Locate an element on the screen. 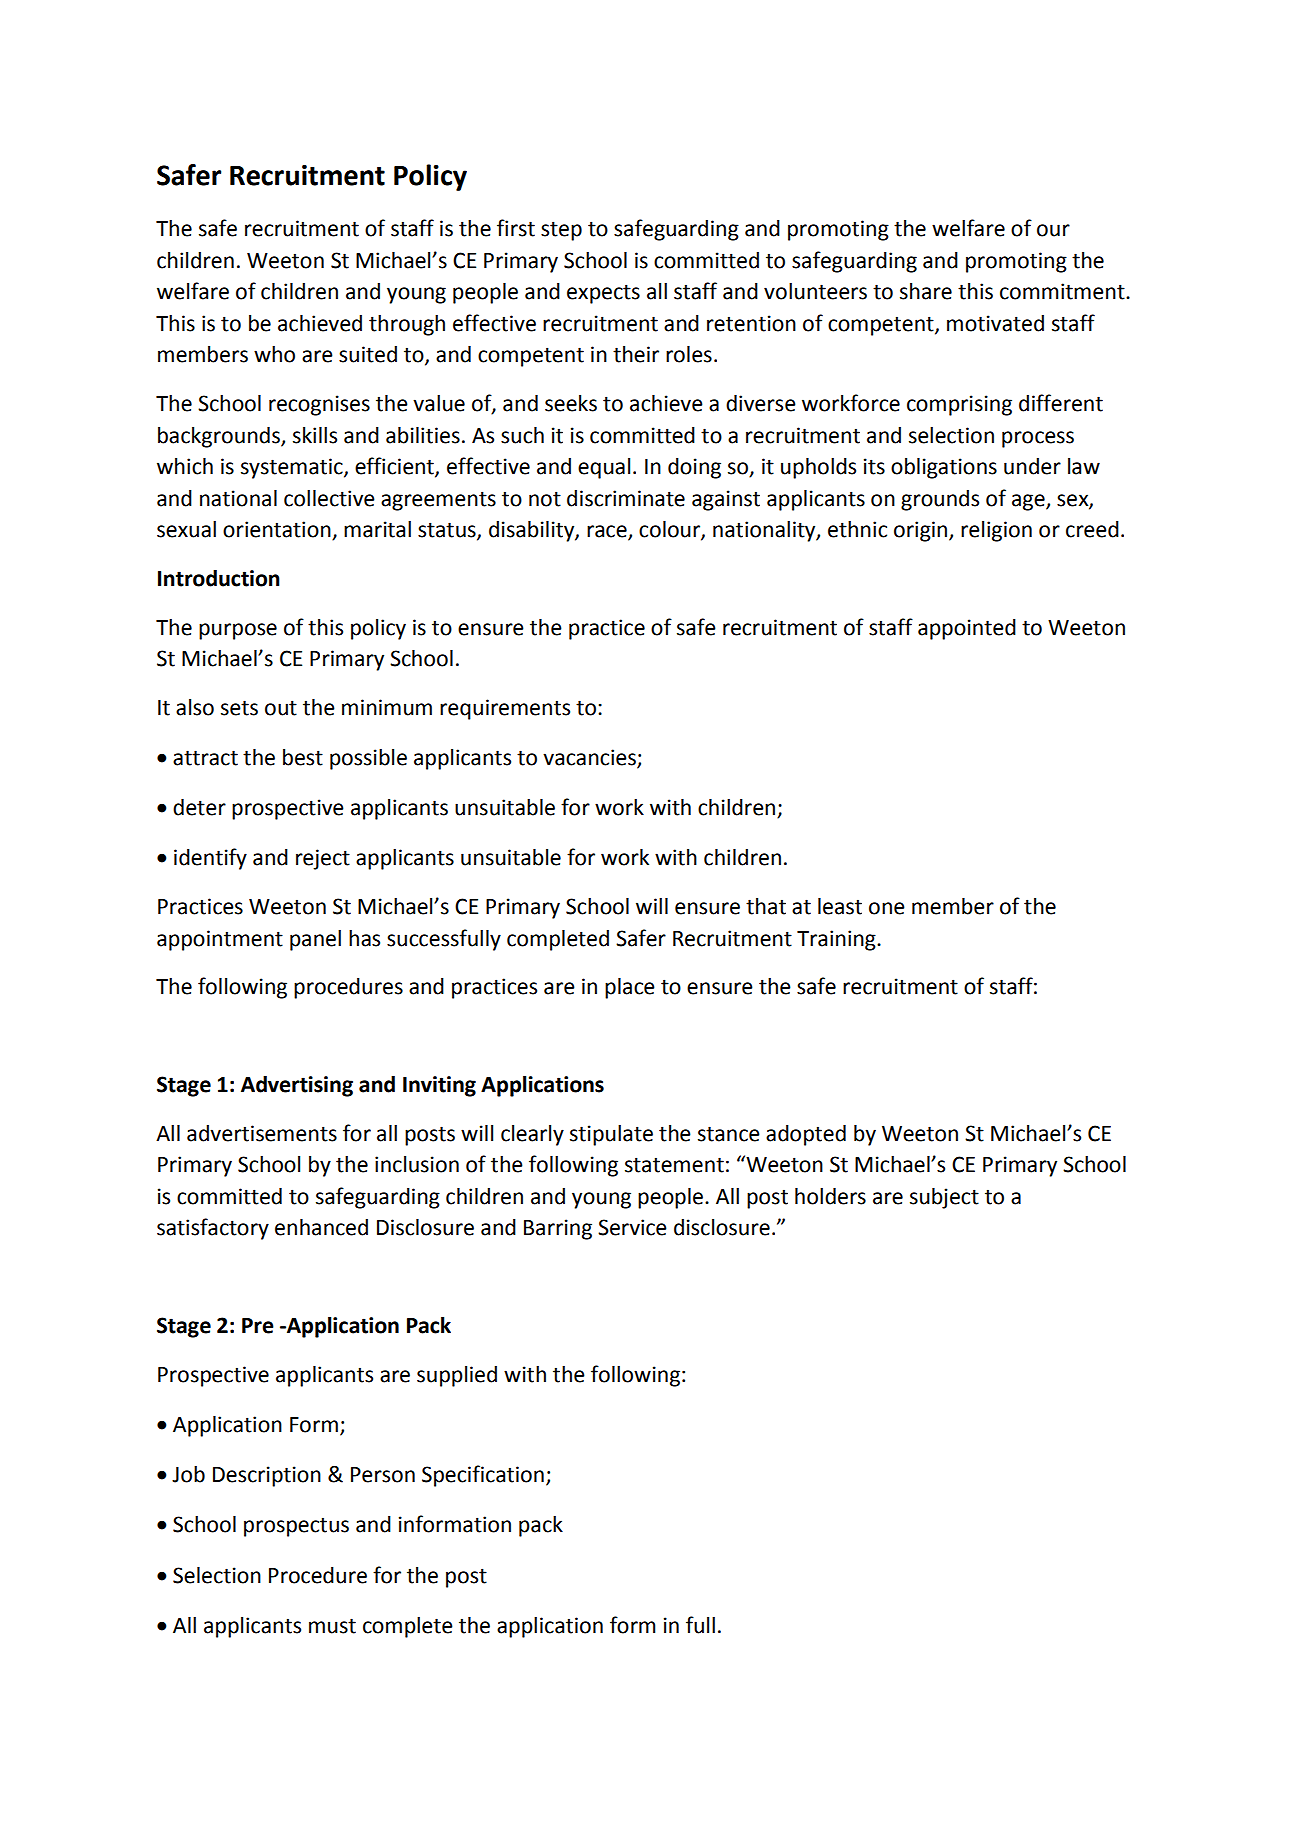 Image resolution: width=1293 pixels, height=1828 pixels. Specification is located at coordinates (483, 1476).
